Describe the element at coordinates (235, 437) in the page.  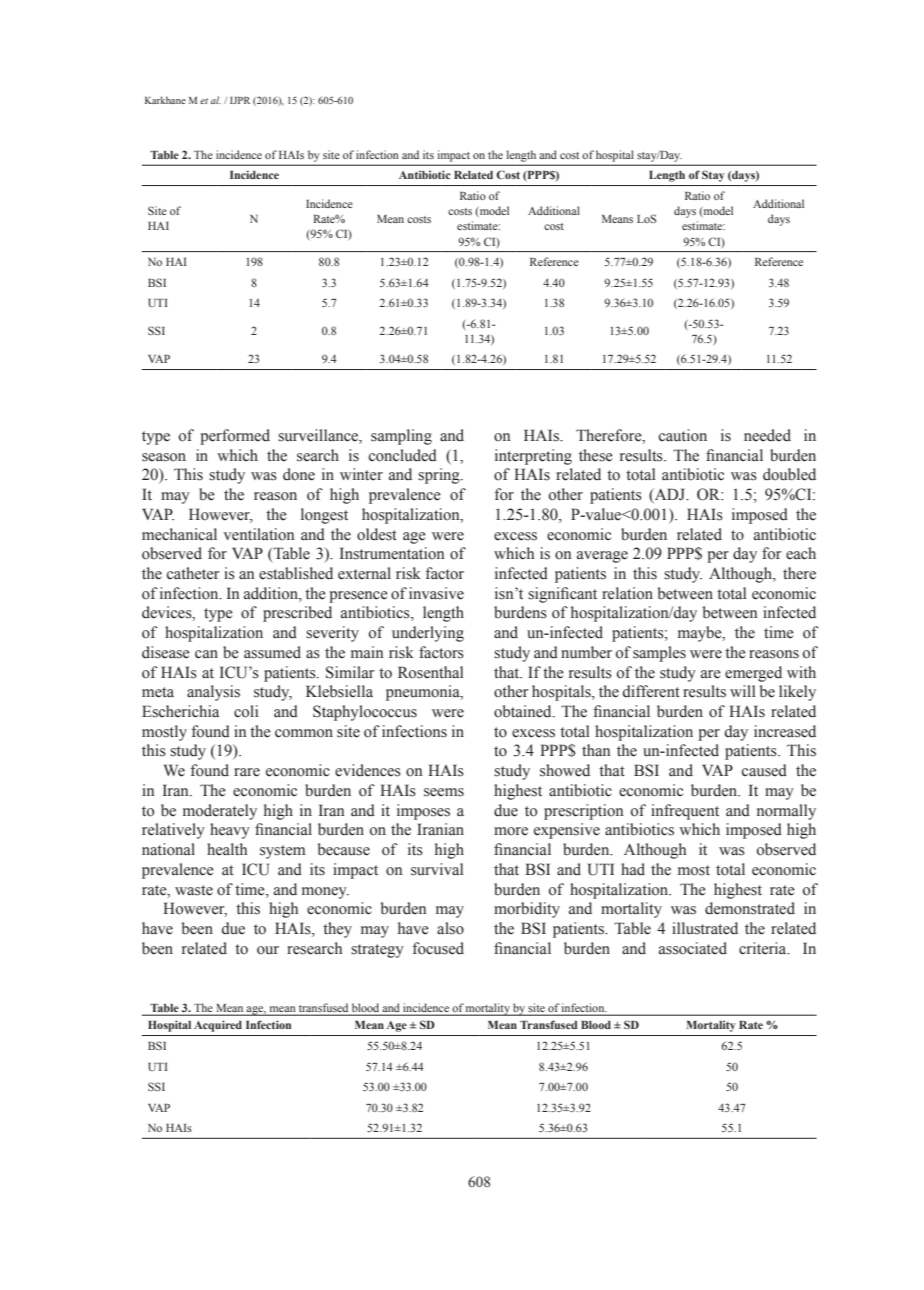
I see `performed` at that location.
